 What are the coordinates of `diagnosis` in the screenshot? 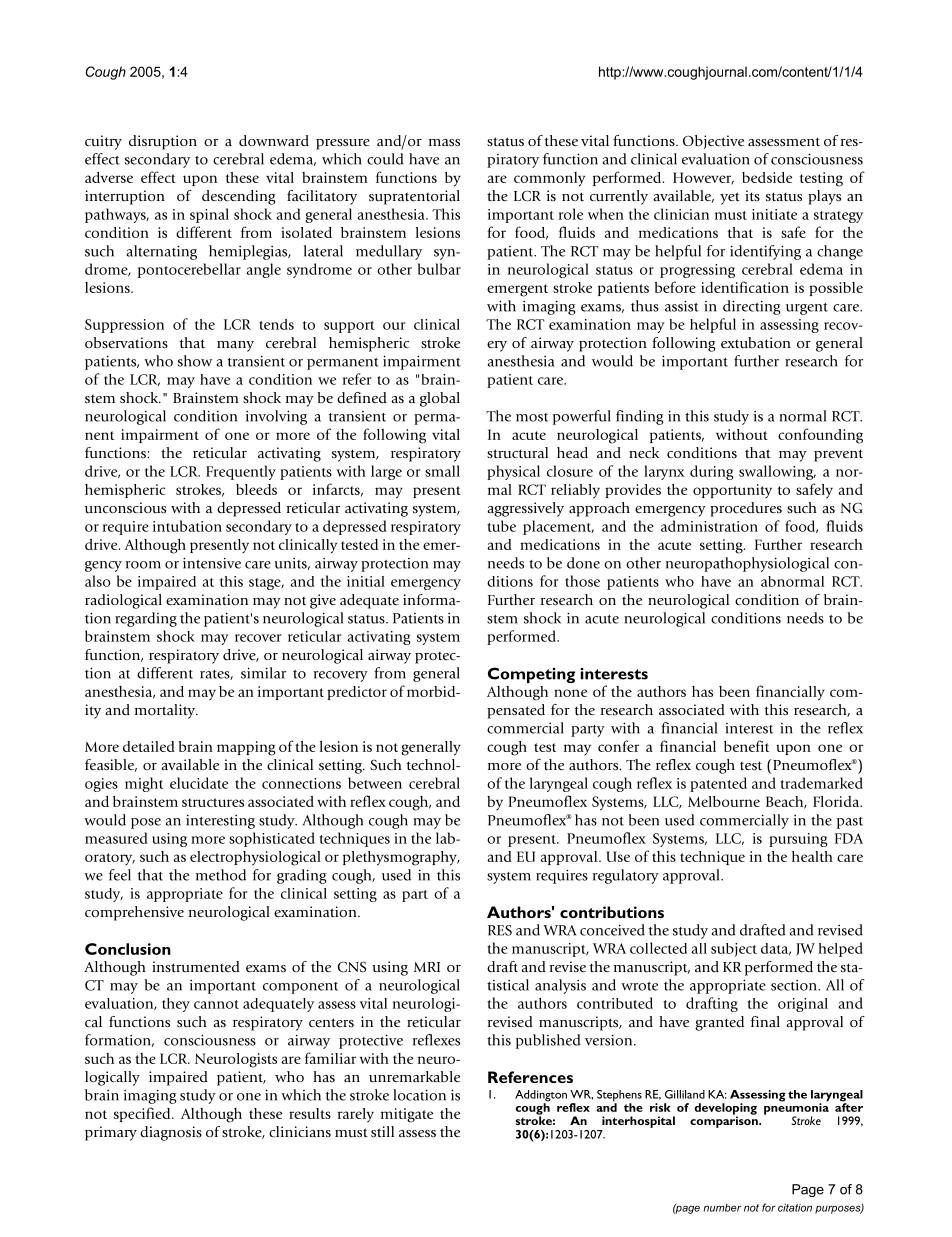 It's located at (171, 1133).
